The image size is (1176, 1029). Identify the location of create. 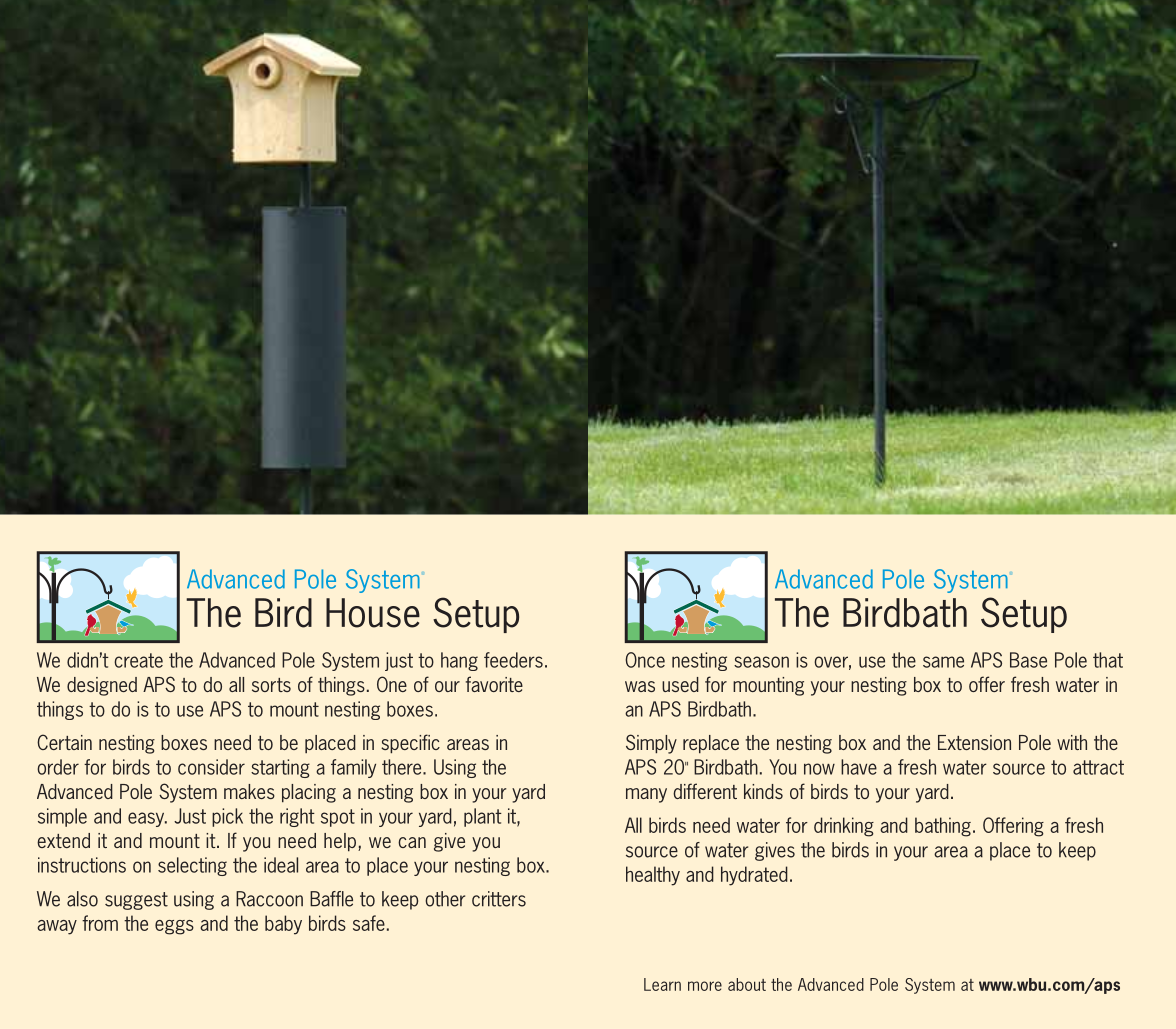
(138, 660).
